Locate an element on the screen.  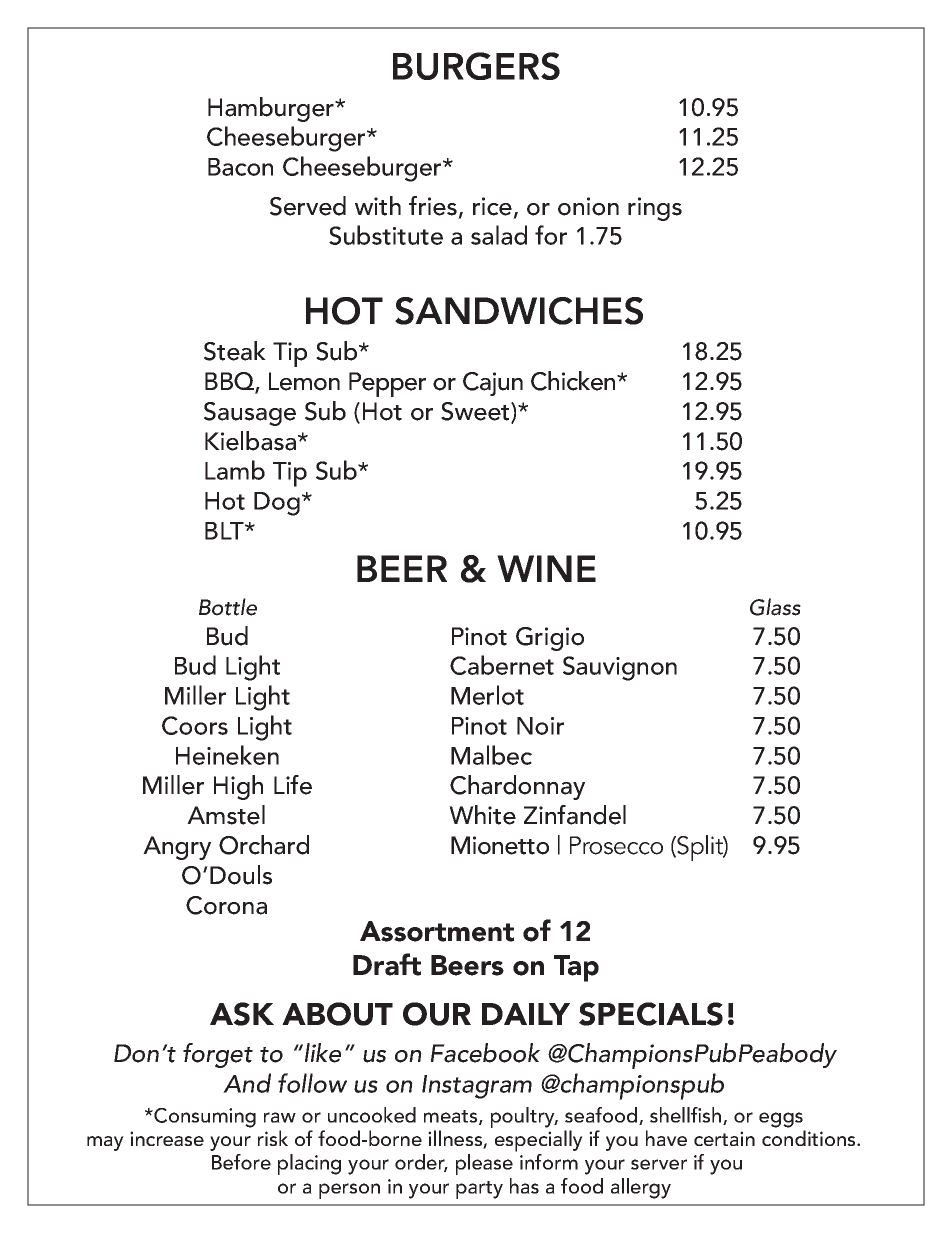
increase is located at coordinates (167, 1138).
